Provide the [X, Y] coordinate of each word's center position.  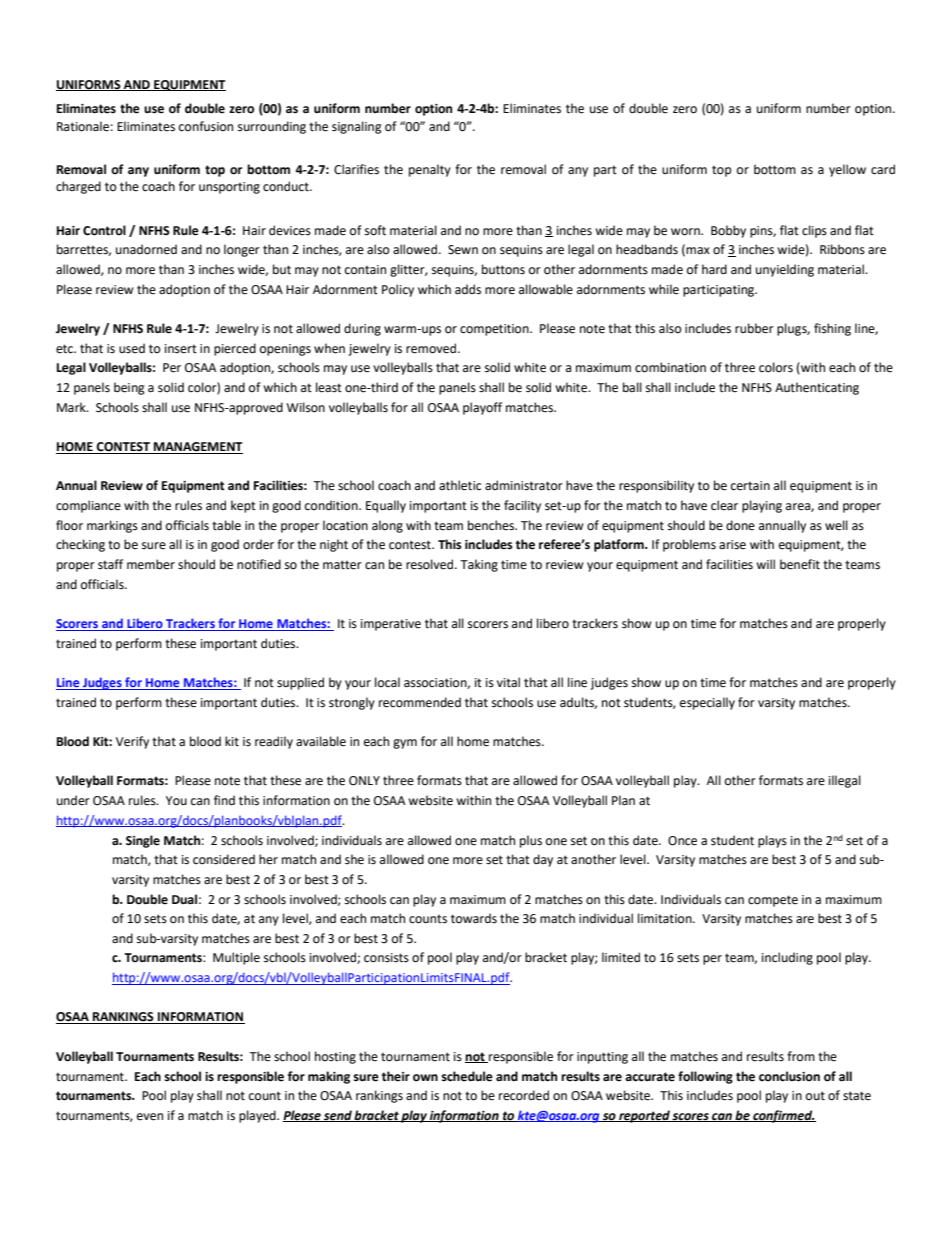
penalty [430, 170]
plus [531, 841]
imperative [391, 625]
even [150, 1117]
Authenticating [817, 388]
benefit [800, 564]
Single [143, 841]
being [129, 388]
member [151, 564]
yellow [847, 170]
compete [773, 901]
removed [432, 348]
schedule [467, 1076]
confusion [206, 126]
